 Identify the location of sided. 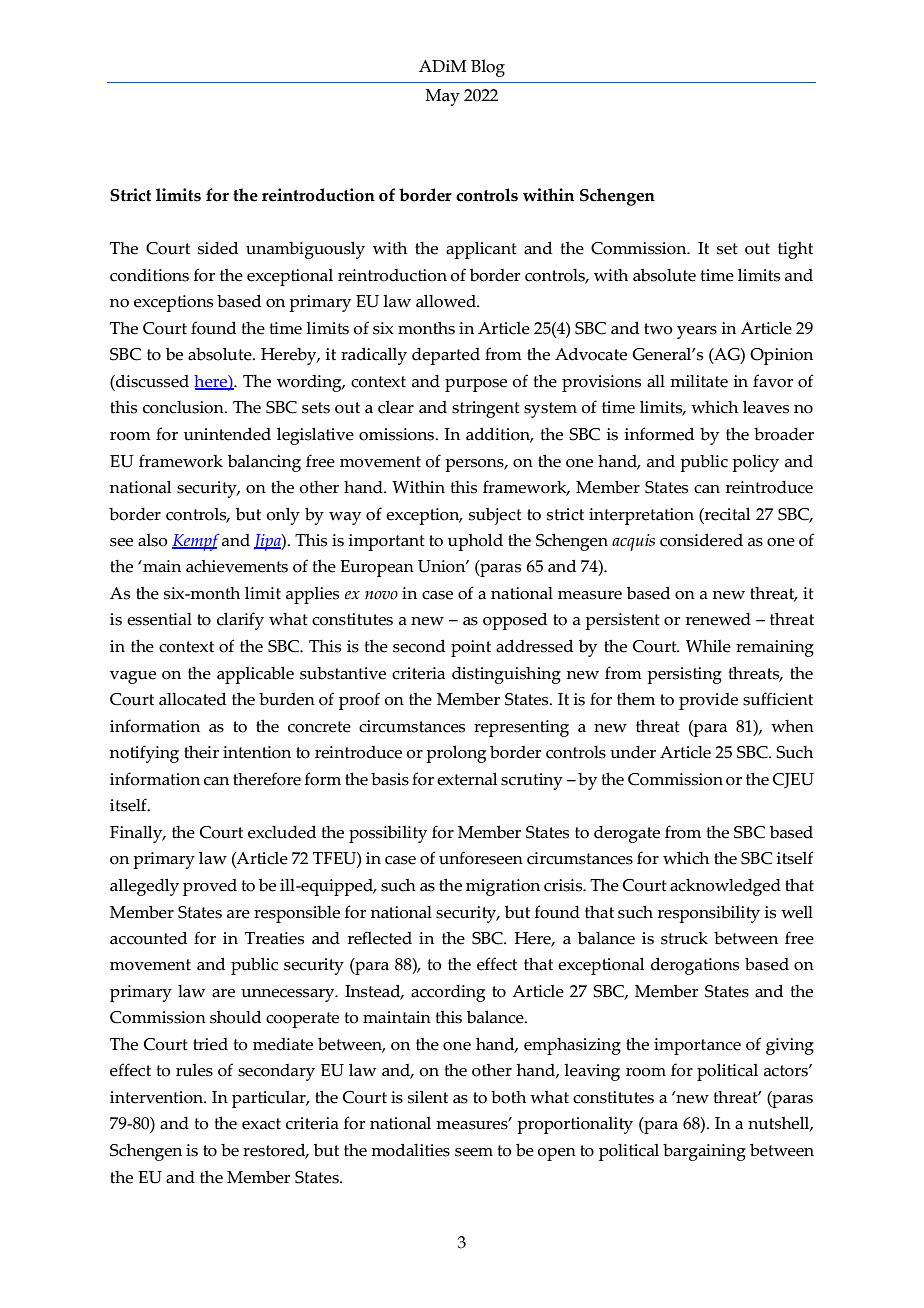
(218, 248).
